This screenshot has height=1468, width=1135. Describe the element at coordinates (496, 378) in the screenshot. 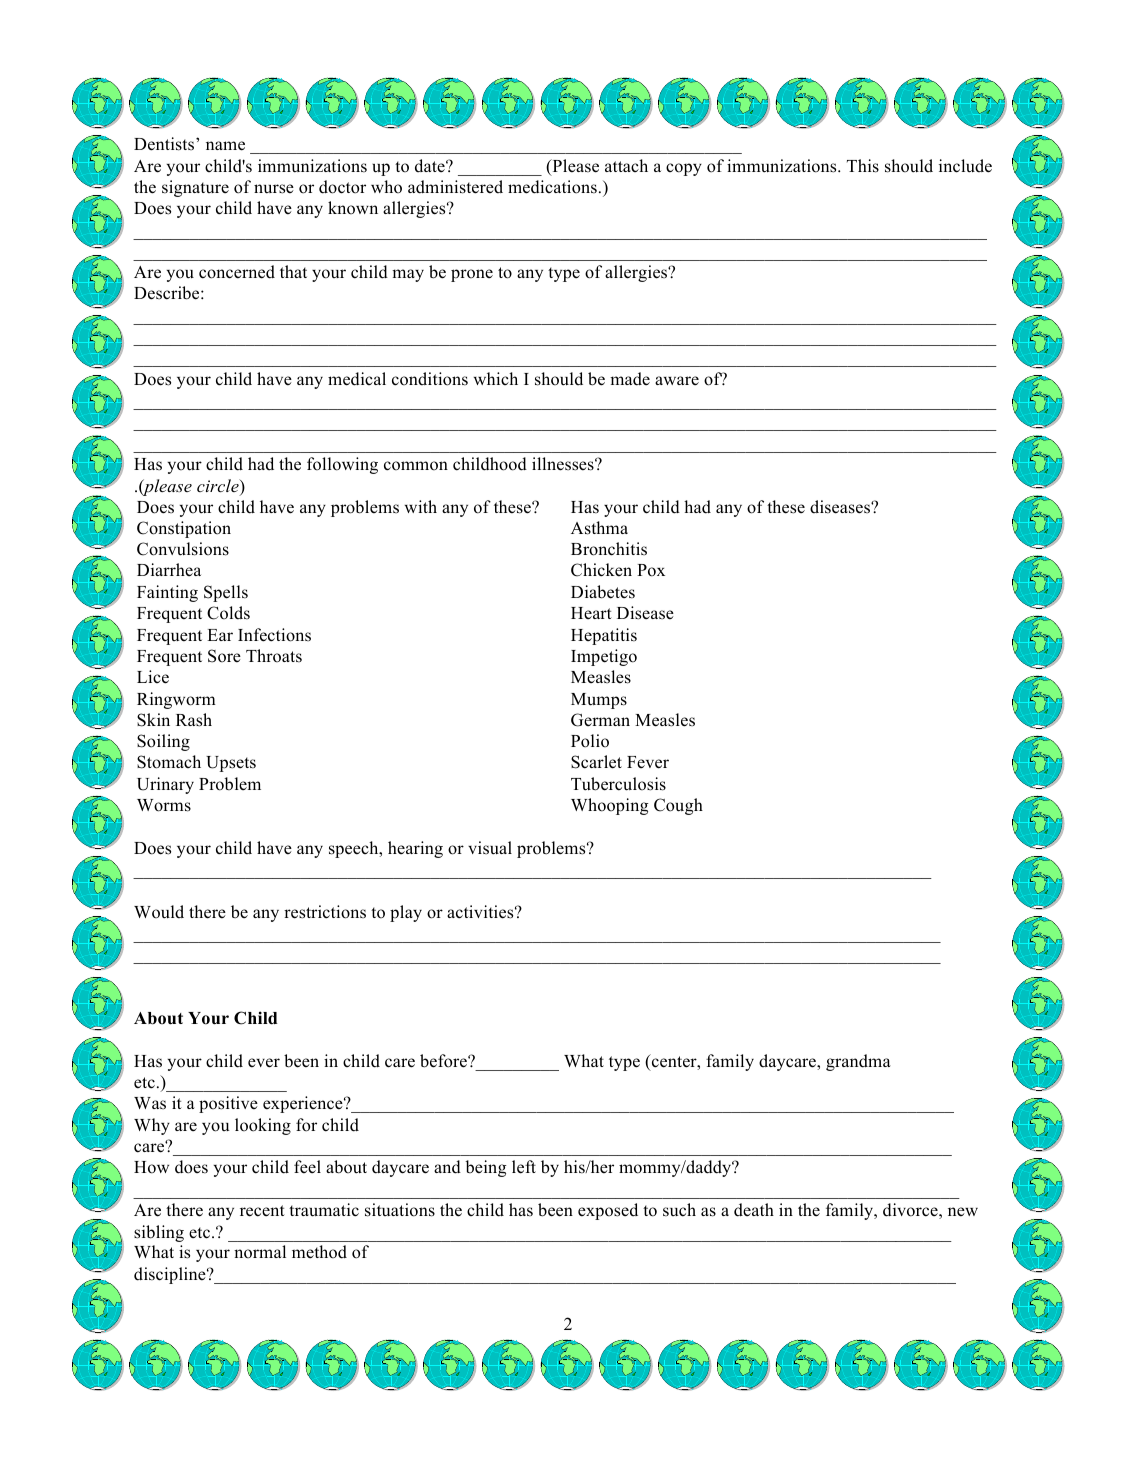

I see `which` at that location.
